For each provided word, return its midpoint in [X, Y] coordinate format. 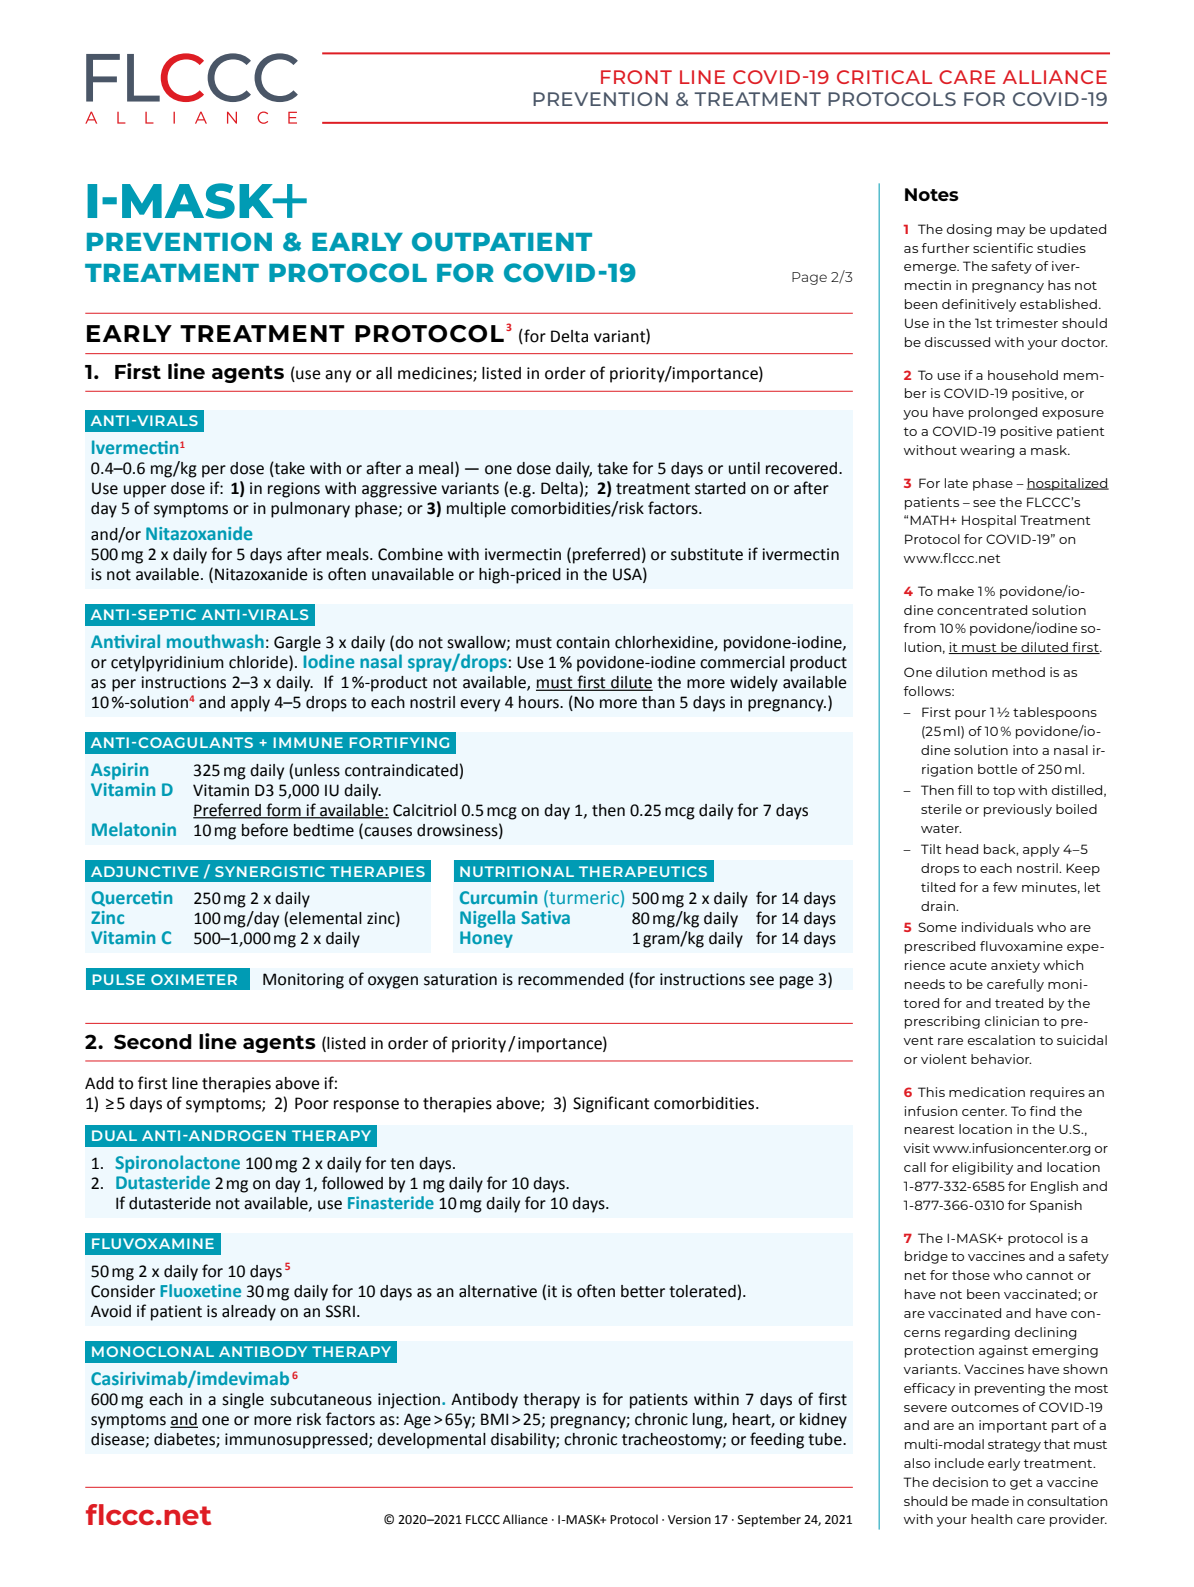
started [720, 488]
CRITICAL [884, 77]
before [265, 830]
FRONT [636, 77]
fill [965, 790]
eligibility [982, 1168]
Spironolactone [177, 1164]
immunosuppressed [297, 1441]
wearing [987, 451]
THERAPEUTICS [643, 871]
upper [145, 491]
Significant [611, 1104]
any [338, 376]
